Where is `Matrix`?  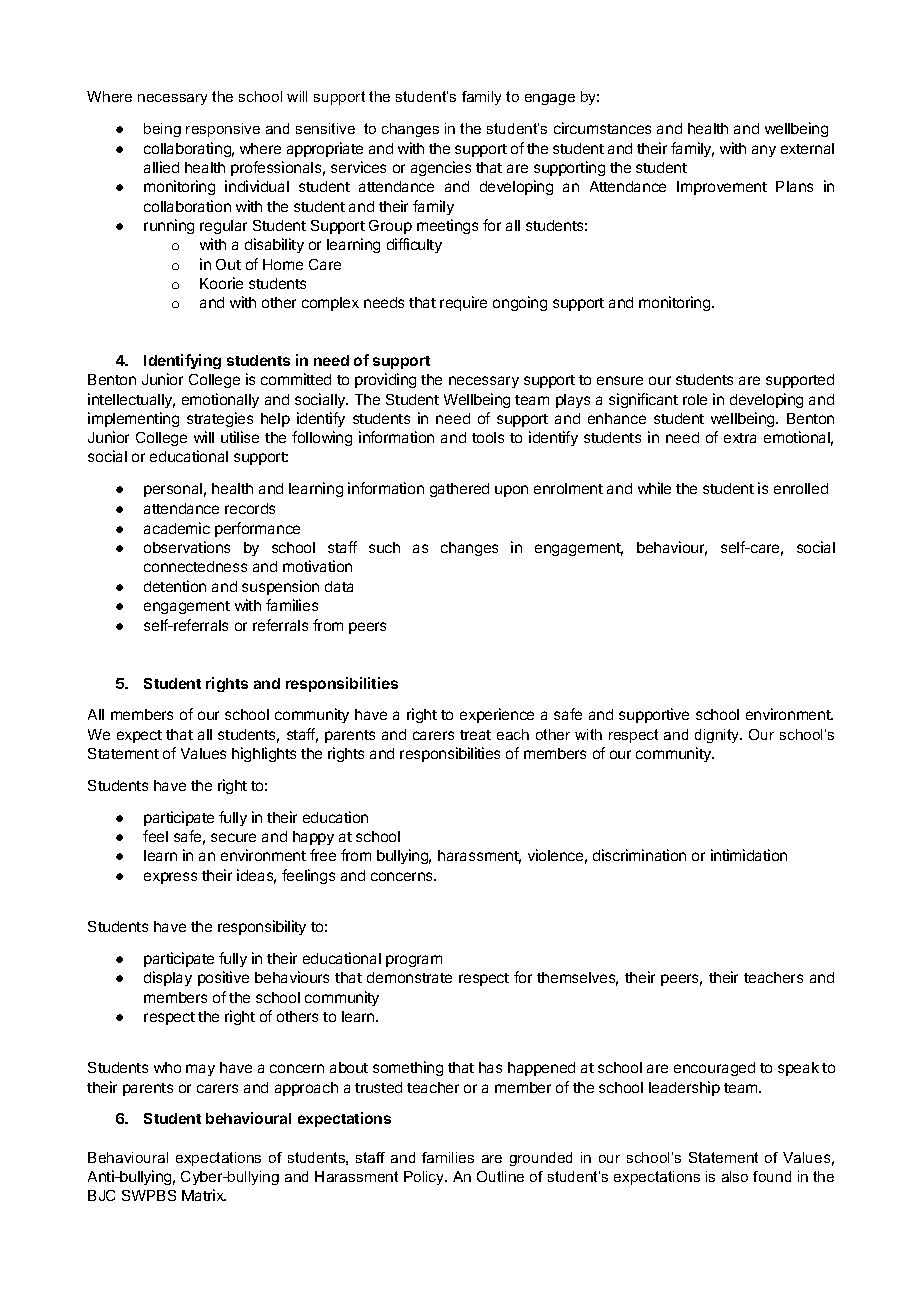
Matrix is located at coordinates (204, 1195).
